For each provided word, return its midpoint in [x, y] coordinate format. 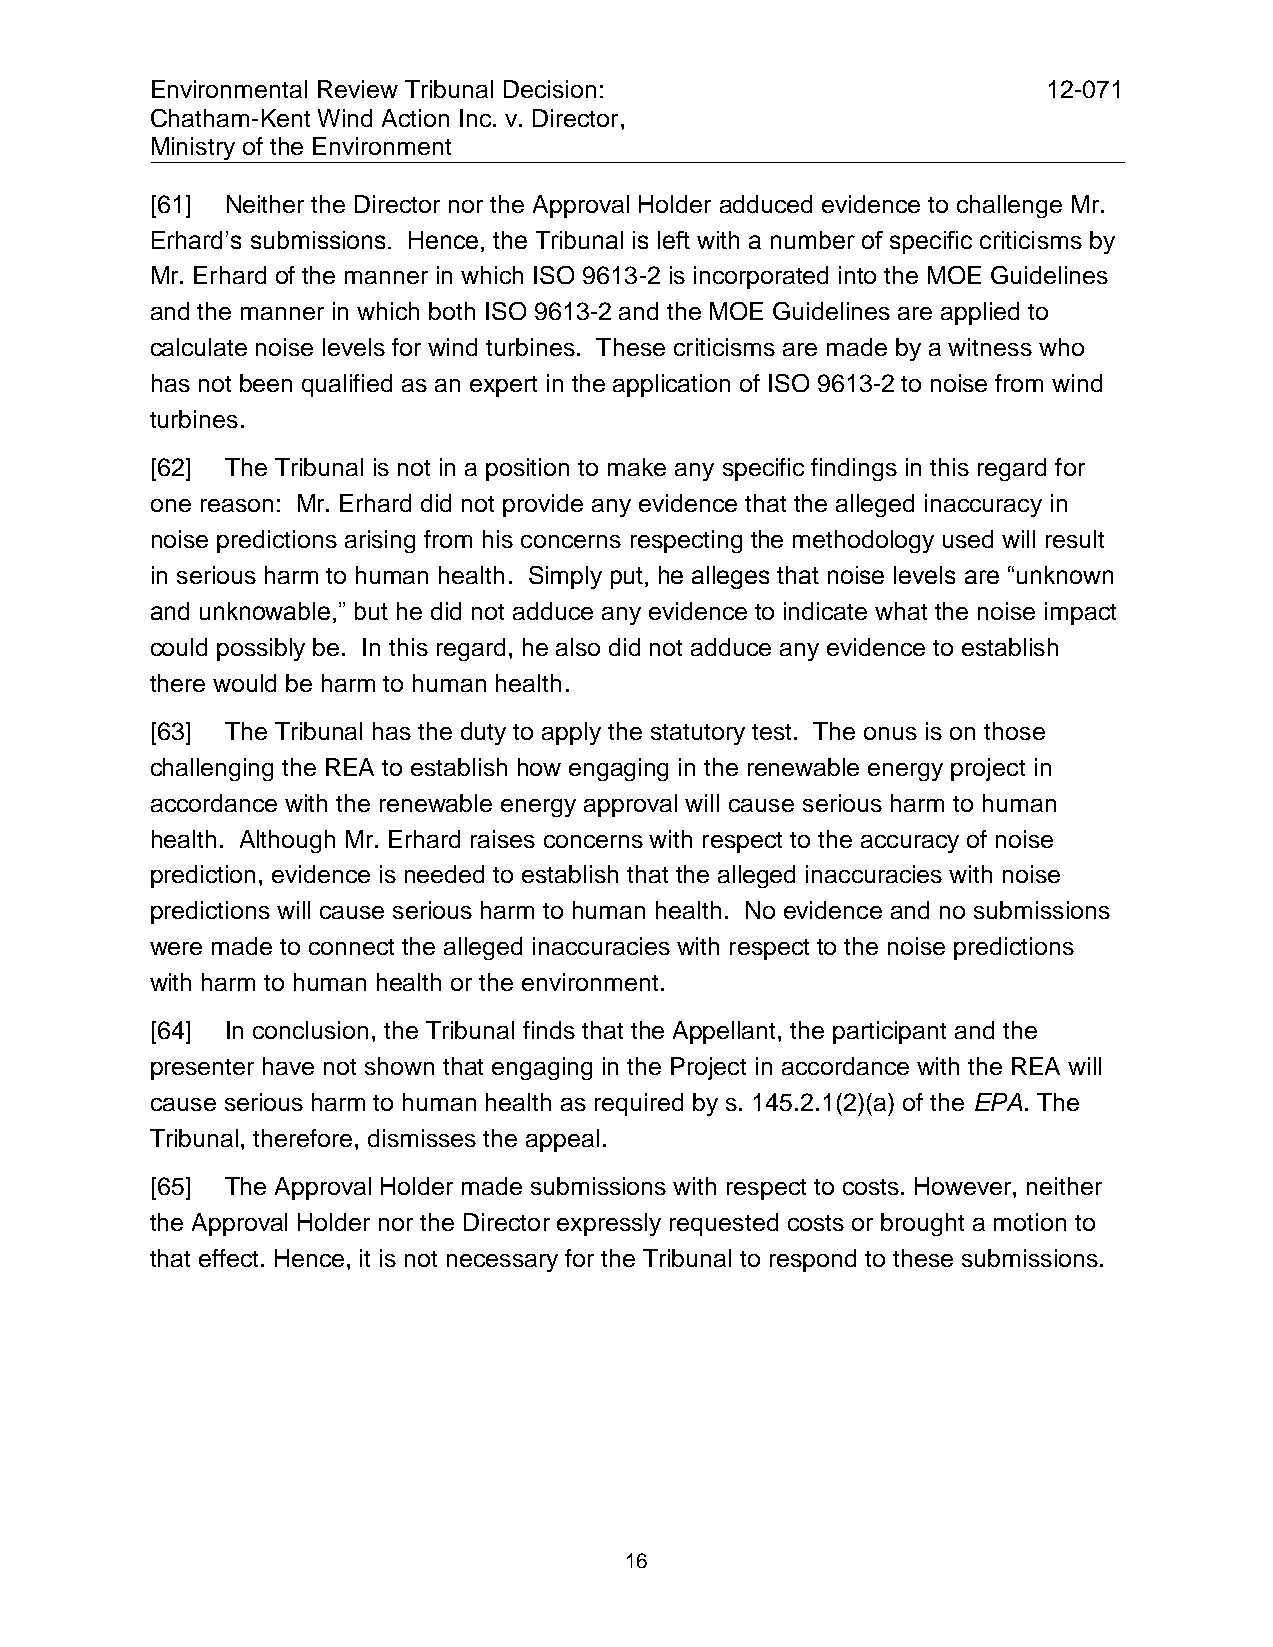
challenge [1009, 206]
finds [549, 1030]
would [244, 683]
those [1014, 731]
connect [351, 947]
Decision [550, 89]
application [671, 385]
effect [228, 1258]
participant [889, 1032]
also [578, 647]
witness [990, 347]
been [266, 383]
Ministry [194, 150]
